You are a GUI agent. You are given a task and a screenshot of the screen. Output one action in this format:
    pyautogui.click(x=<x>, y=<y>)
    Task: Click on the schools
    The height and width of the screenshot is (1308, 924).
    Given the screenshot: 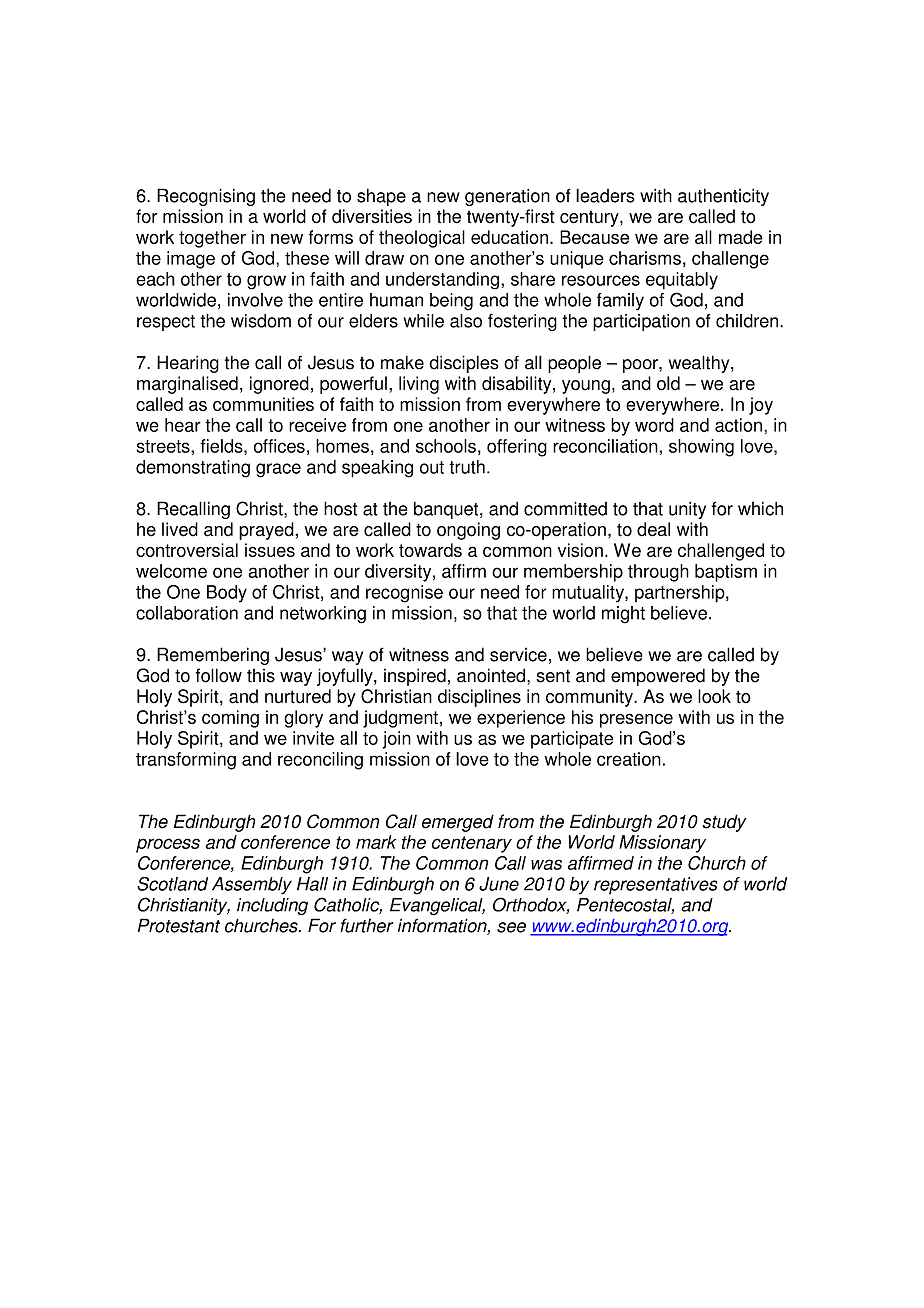 What is the action you would take?
    pyautogui.click(x=446, y=446)
